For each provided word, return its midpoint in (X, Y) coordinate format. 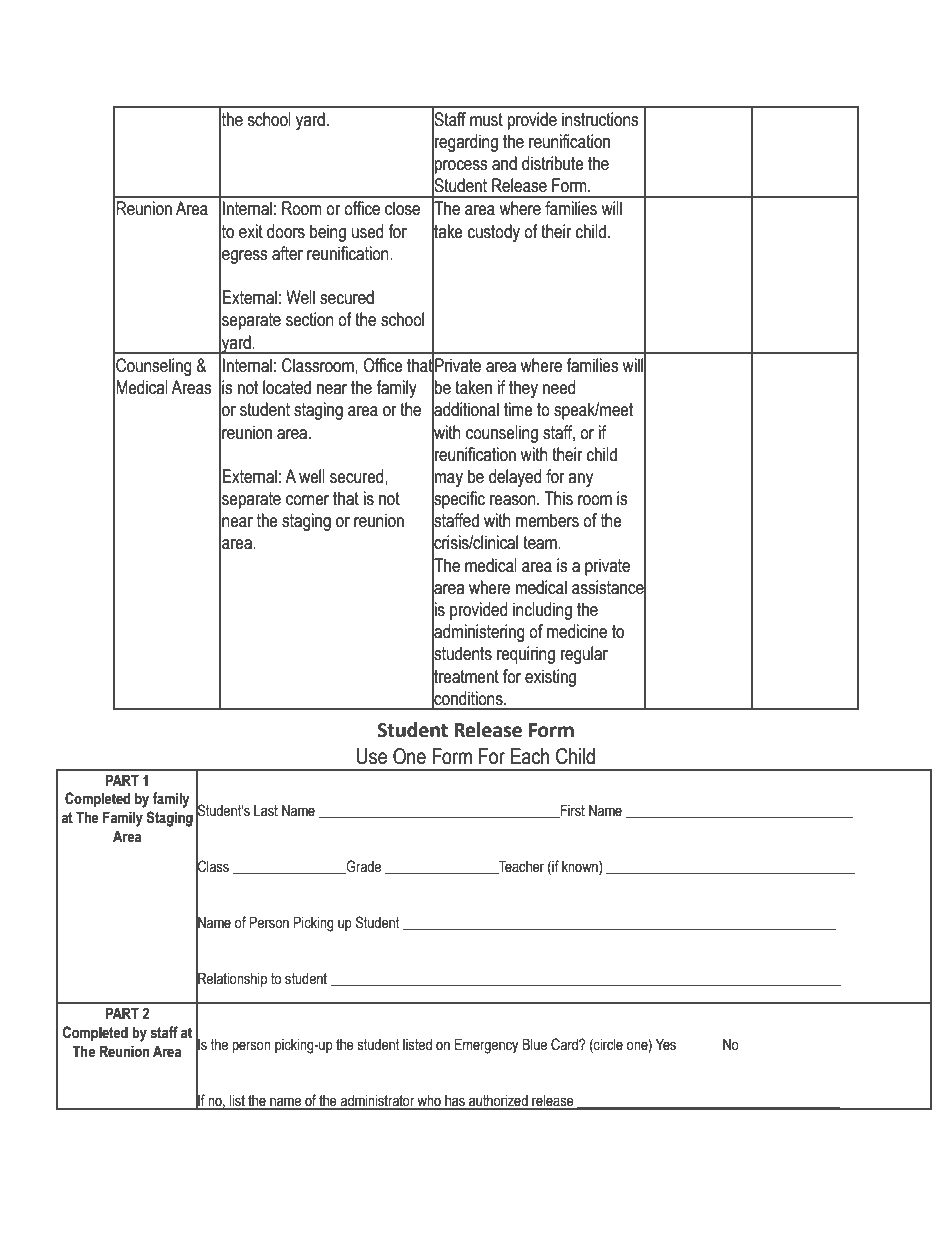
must (486, 120)
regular (584, 655)
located (287, 387)
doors (286, 231)
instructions (600, 119)
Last (266, 811)
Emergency (487, 1046)
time (518, 409)
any (580, 480)
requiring (526, 655)
